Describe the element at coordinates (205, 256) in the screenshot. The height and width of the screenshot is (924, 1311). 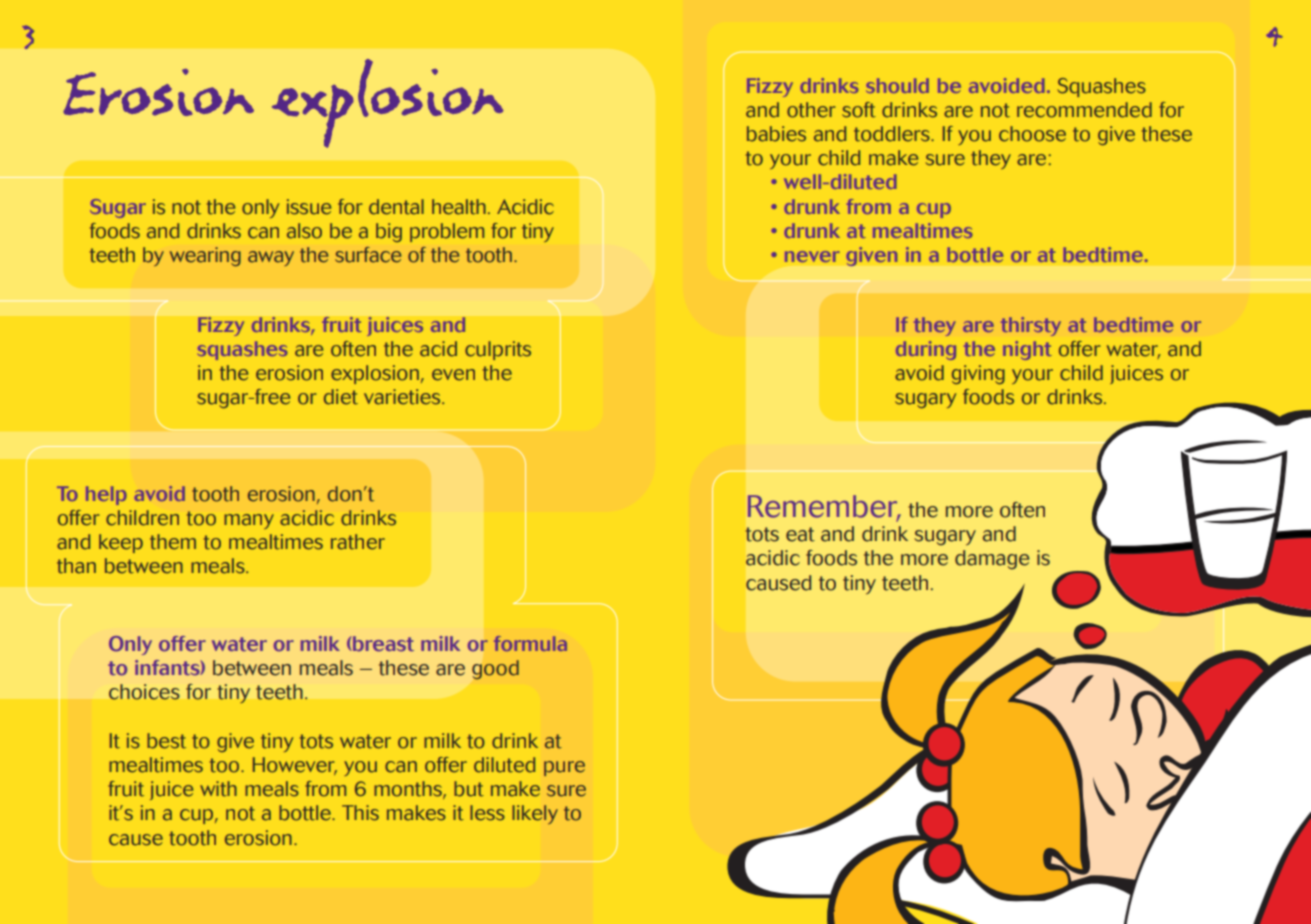
I see `wearing` at that location.
